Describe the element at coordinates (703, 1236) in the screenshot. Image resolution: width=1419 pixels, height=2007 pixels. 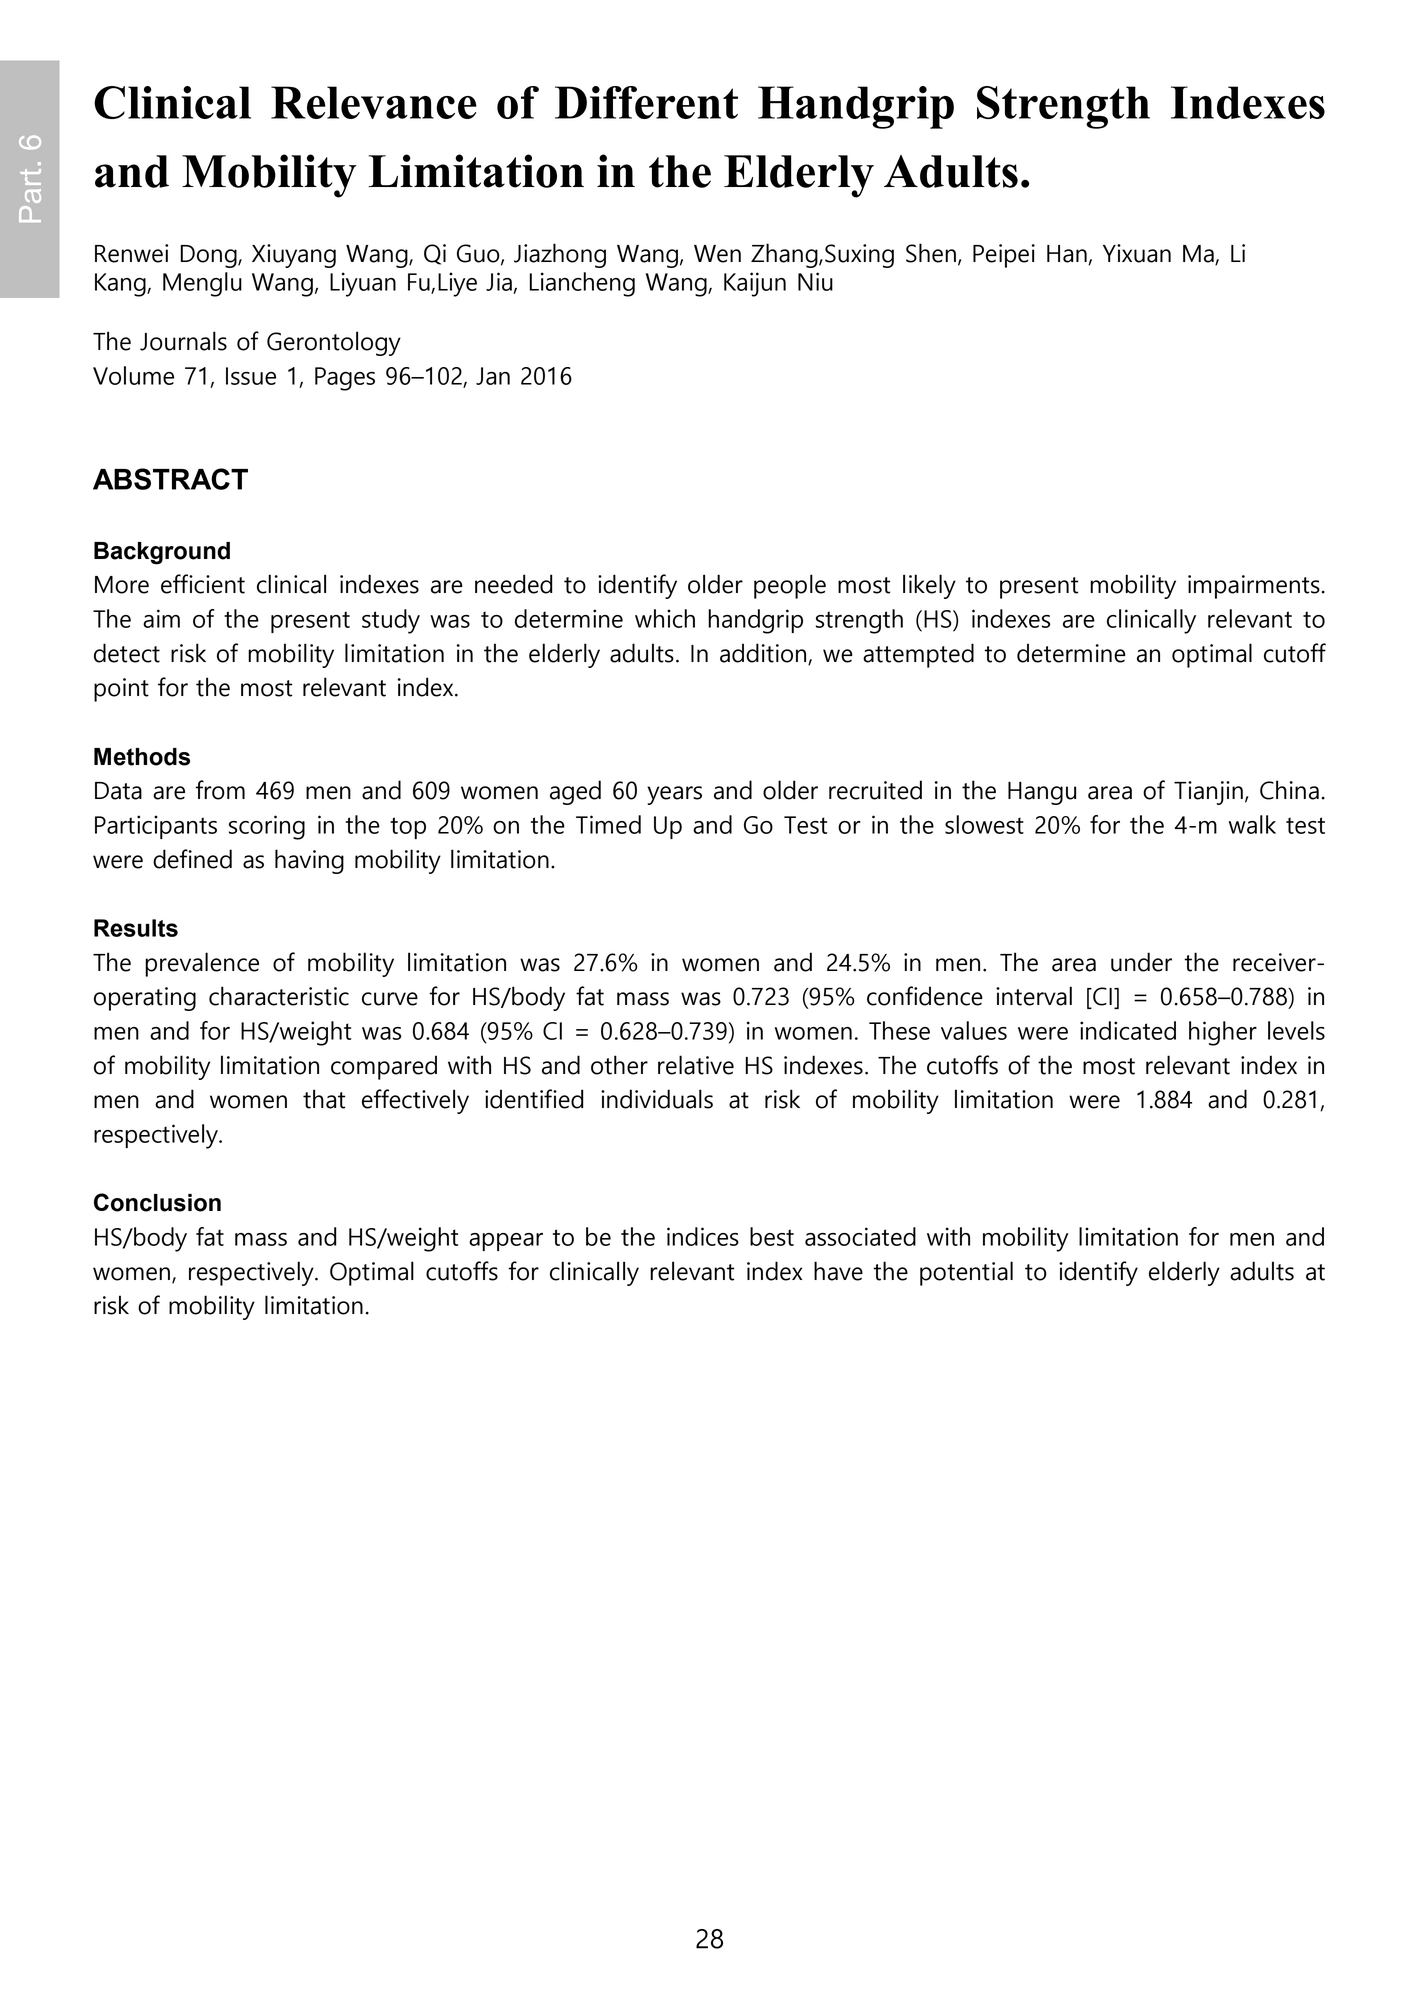
I see `indices` at that location.
